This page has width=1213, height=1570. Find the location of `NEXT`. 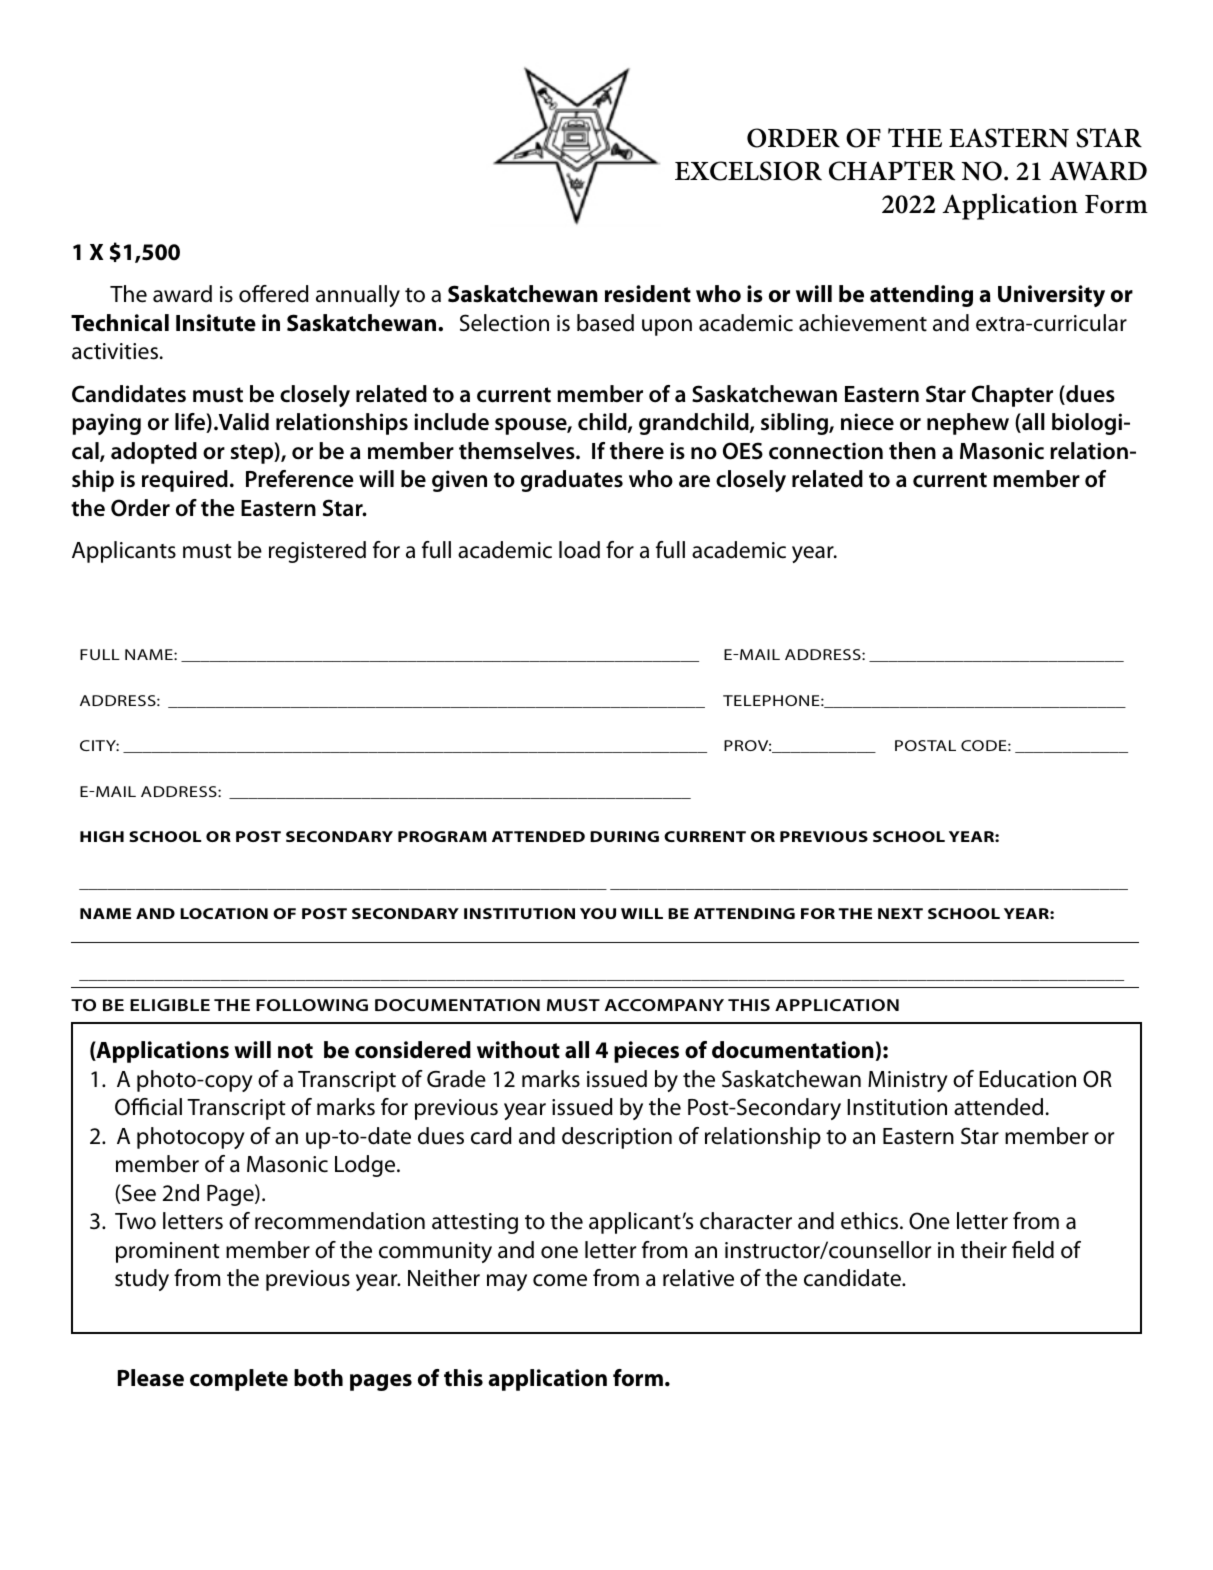

NEXT is located at coordinates (900, 913).
